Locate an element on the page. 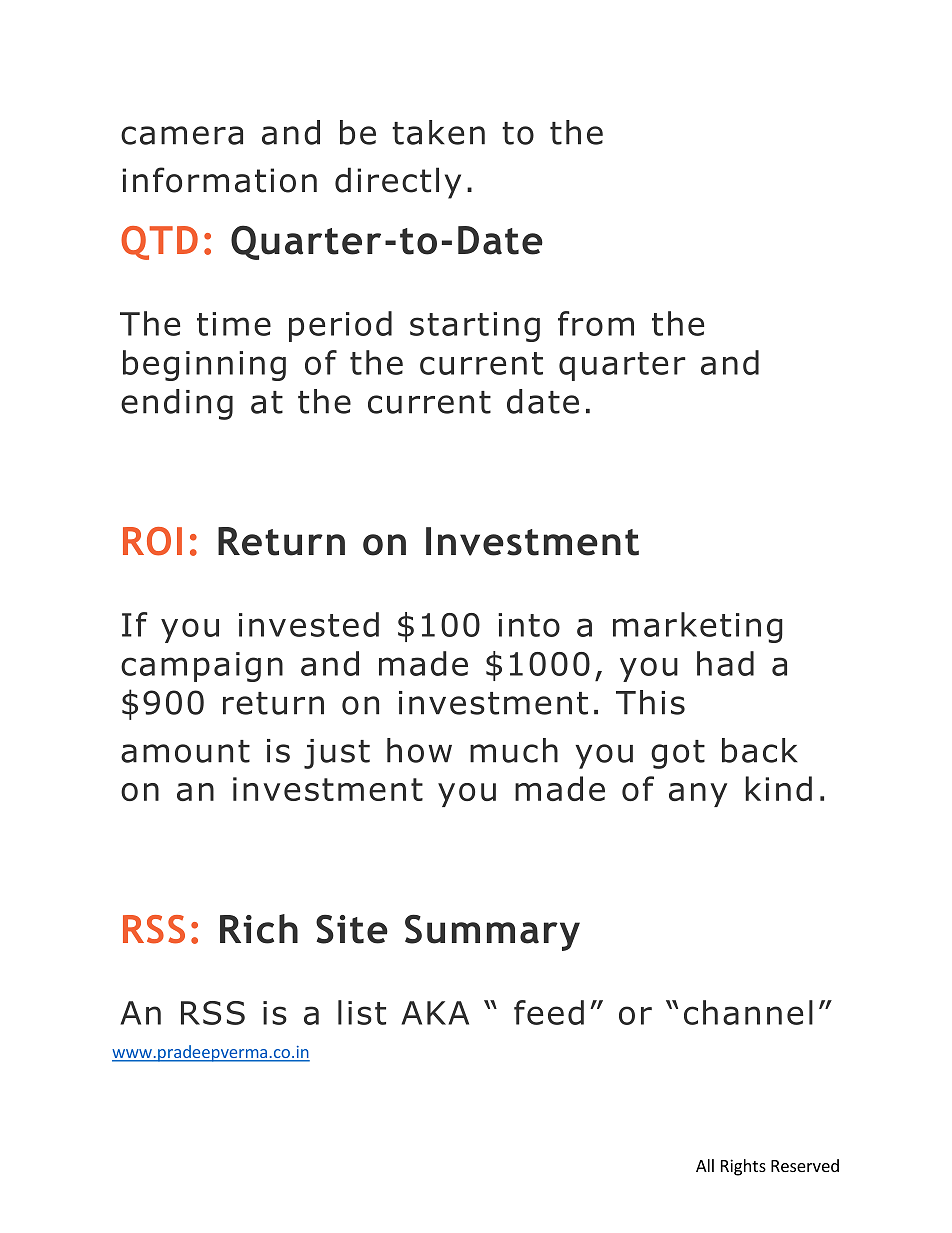 Image resolution: width=952 pixels, height=1233 pixels. had is located at coordinates (725, 663).
